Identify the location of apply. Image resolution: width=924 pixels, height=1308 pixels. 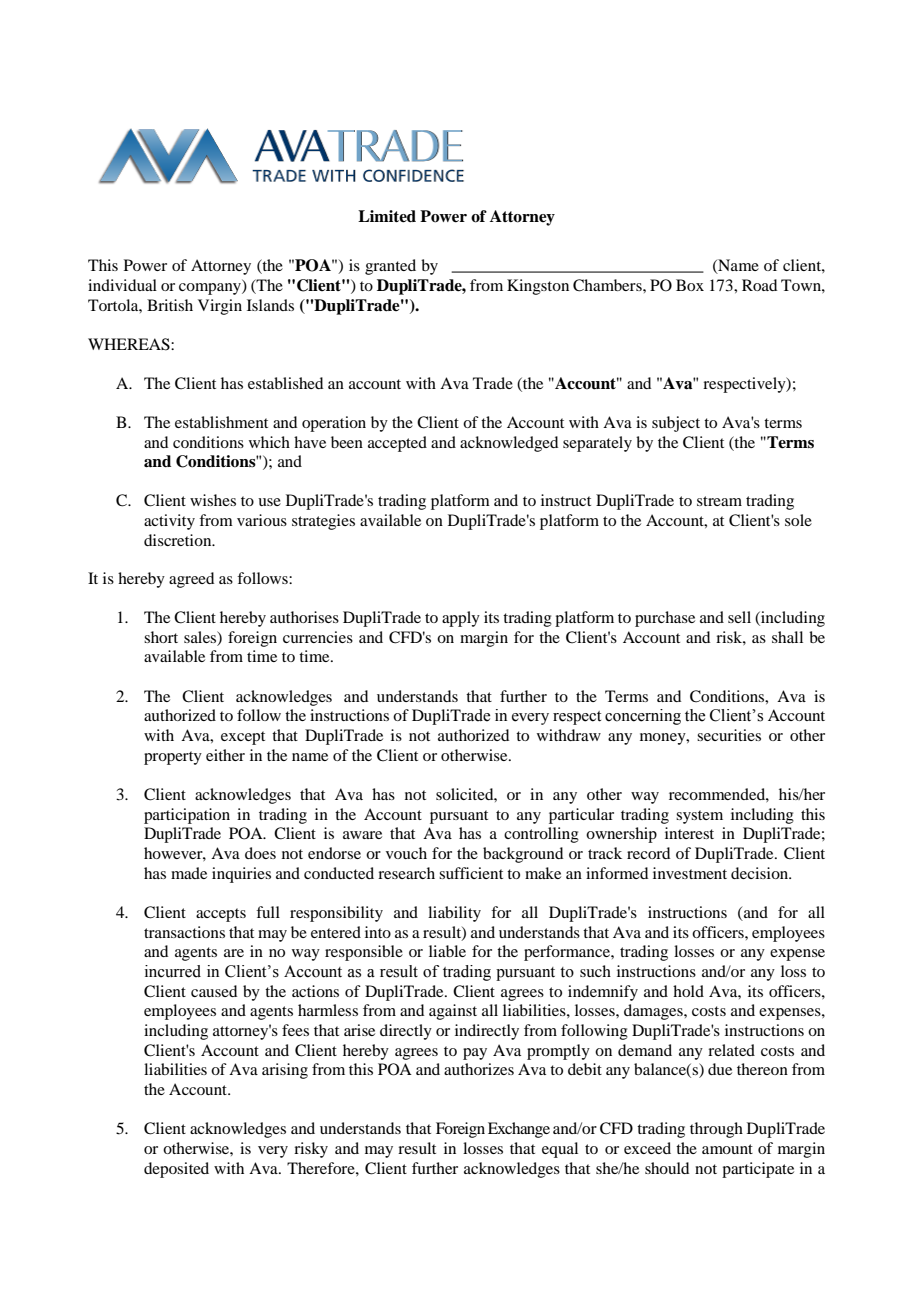
(461, 619).
